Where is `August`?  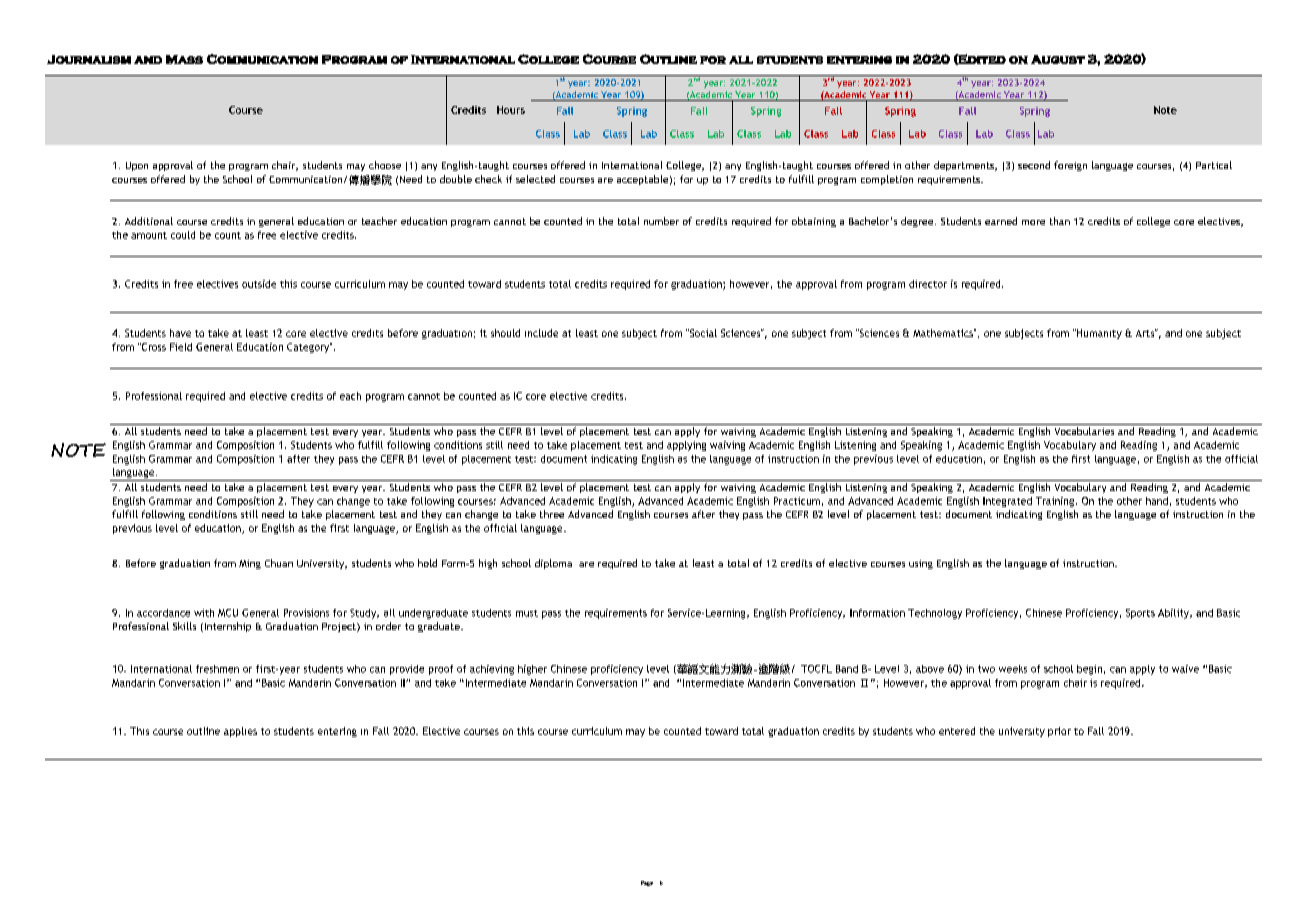
August is located at coordinates (1058, 59).
